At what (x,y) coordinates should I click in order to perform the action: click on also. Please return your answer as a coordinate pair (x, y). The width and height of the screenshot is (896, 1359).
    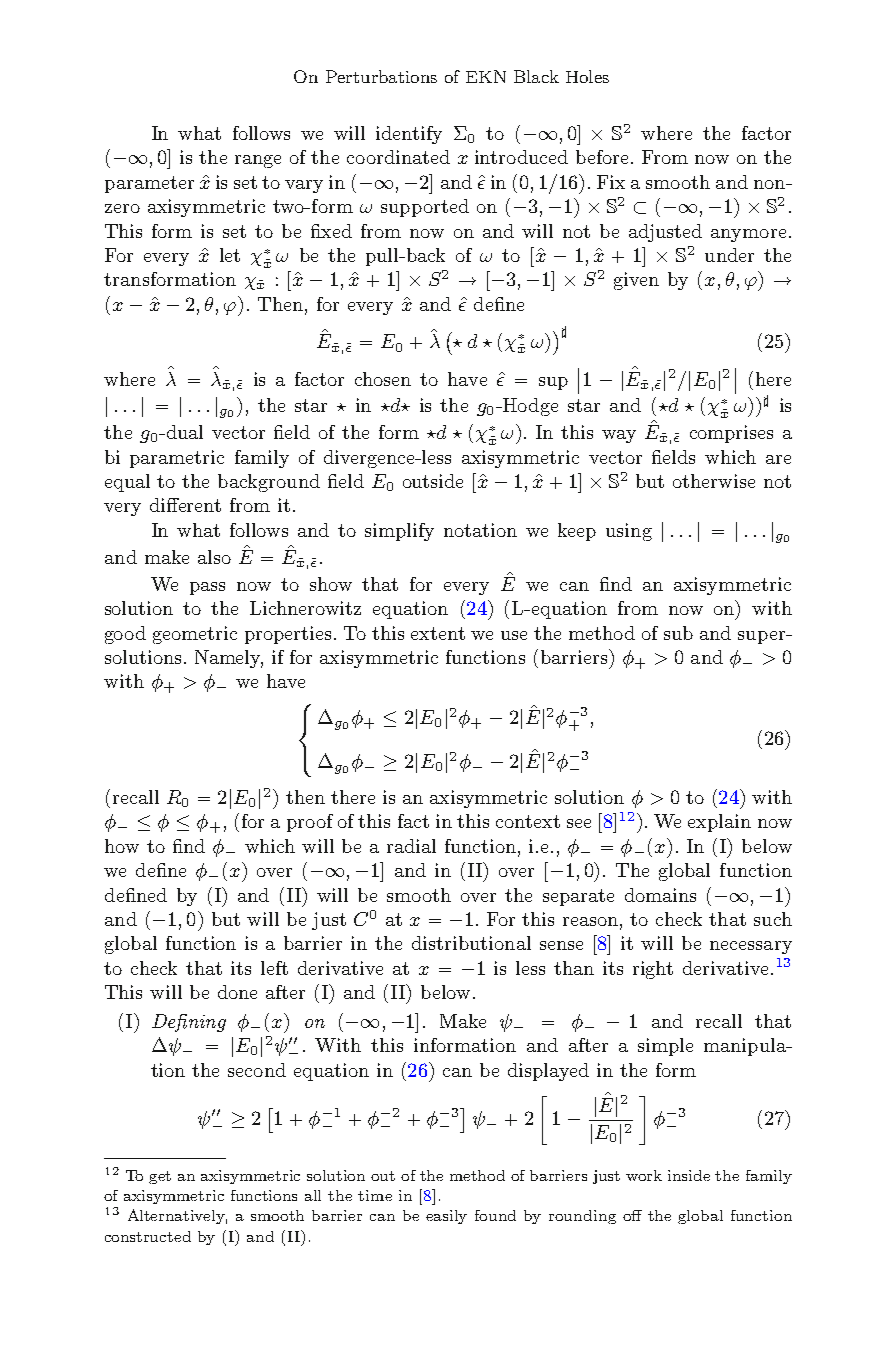
    Looking at the image, I should click on (214, 557).
